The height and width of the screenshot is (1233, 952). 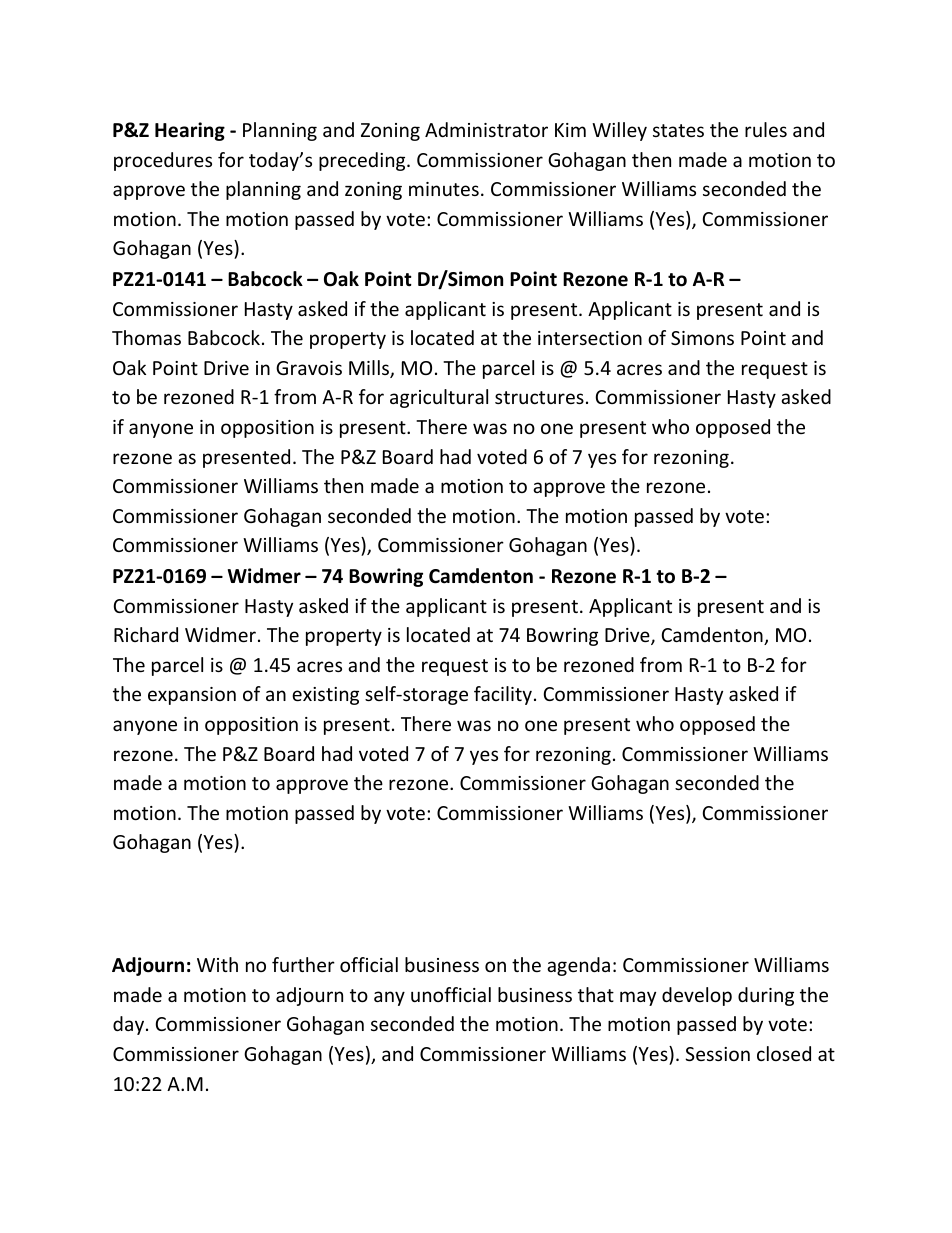 I want to click on states, so click(x=678, y=130).
